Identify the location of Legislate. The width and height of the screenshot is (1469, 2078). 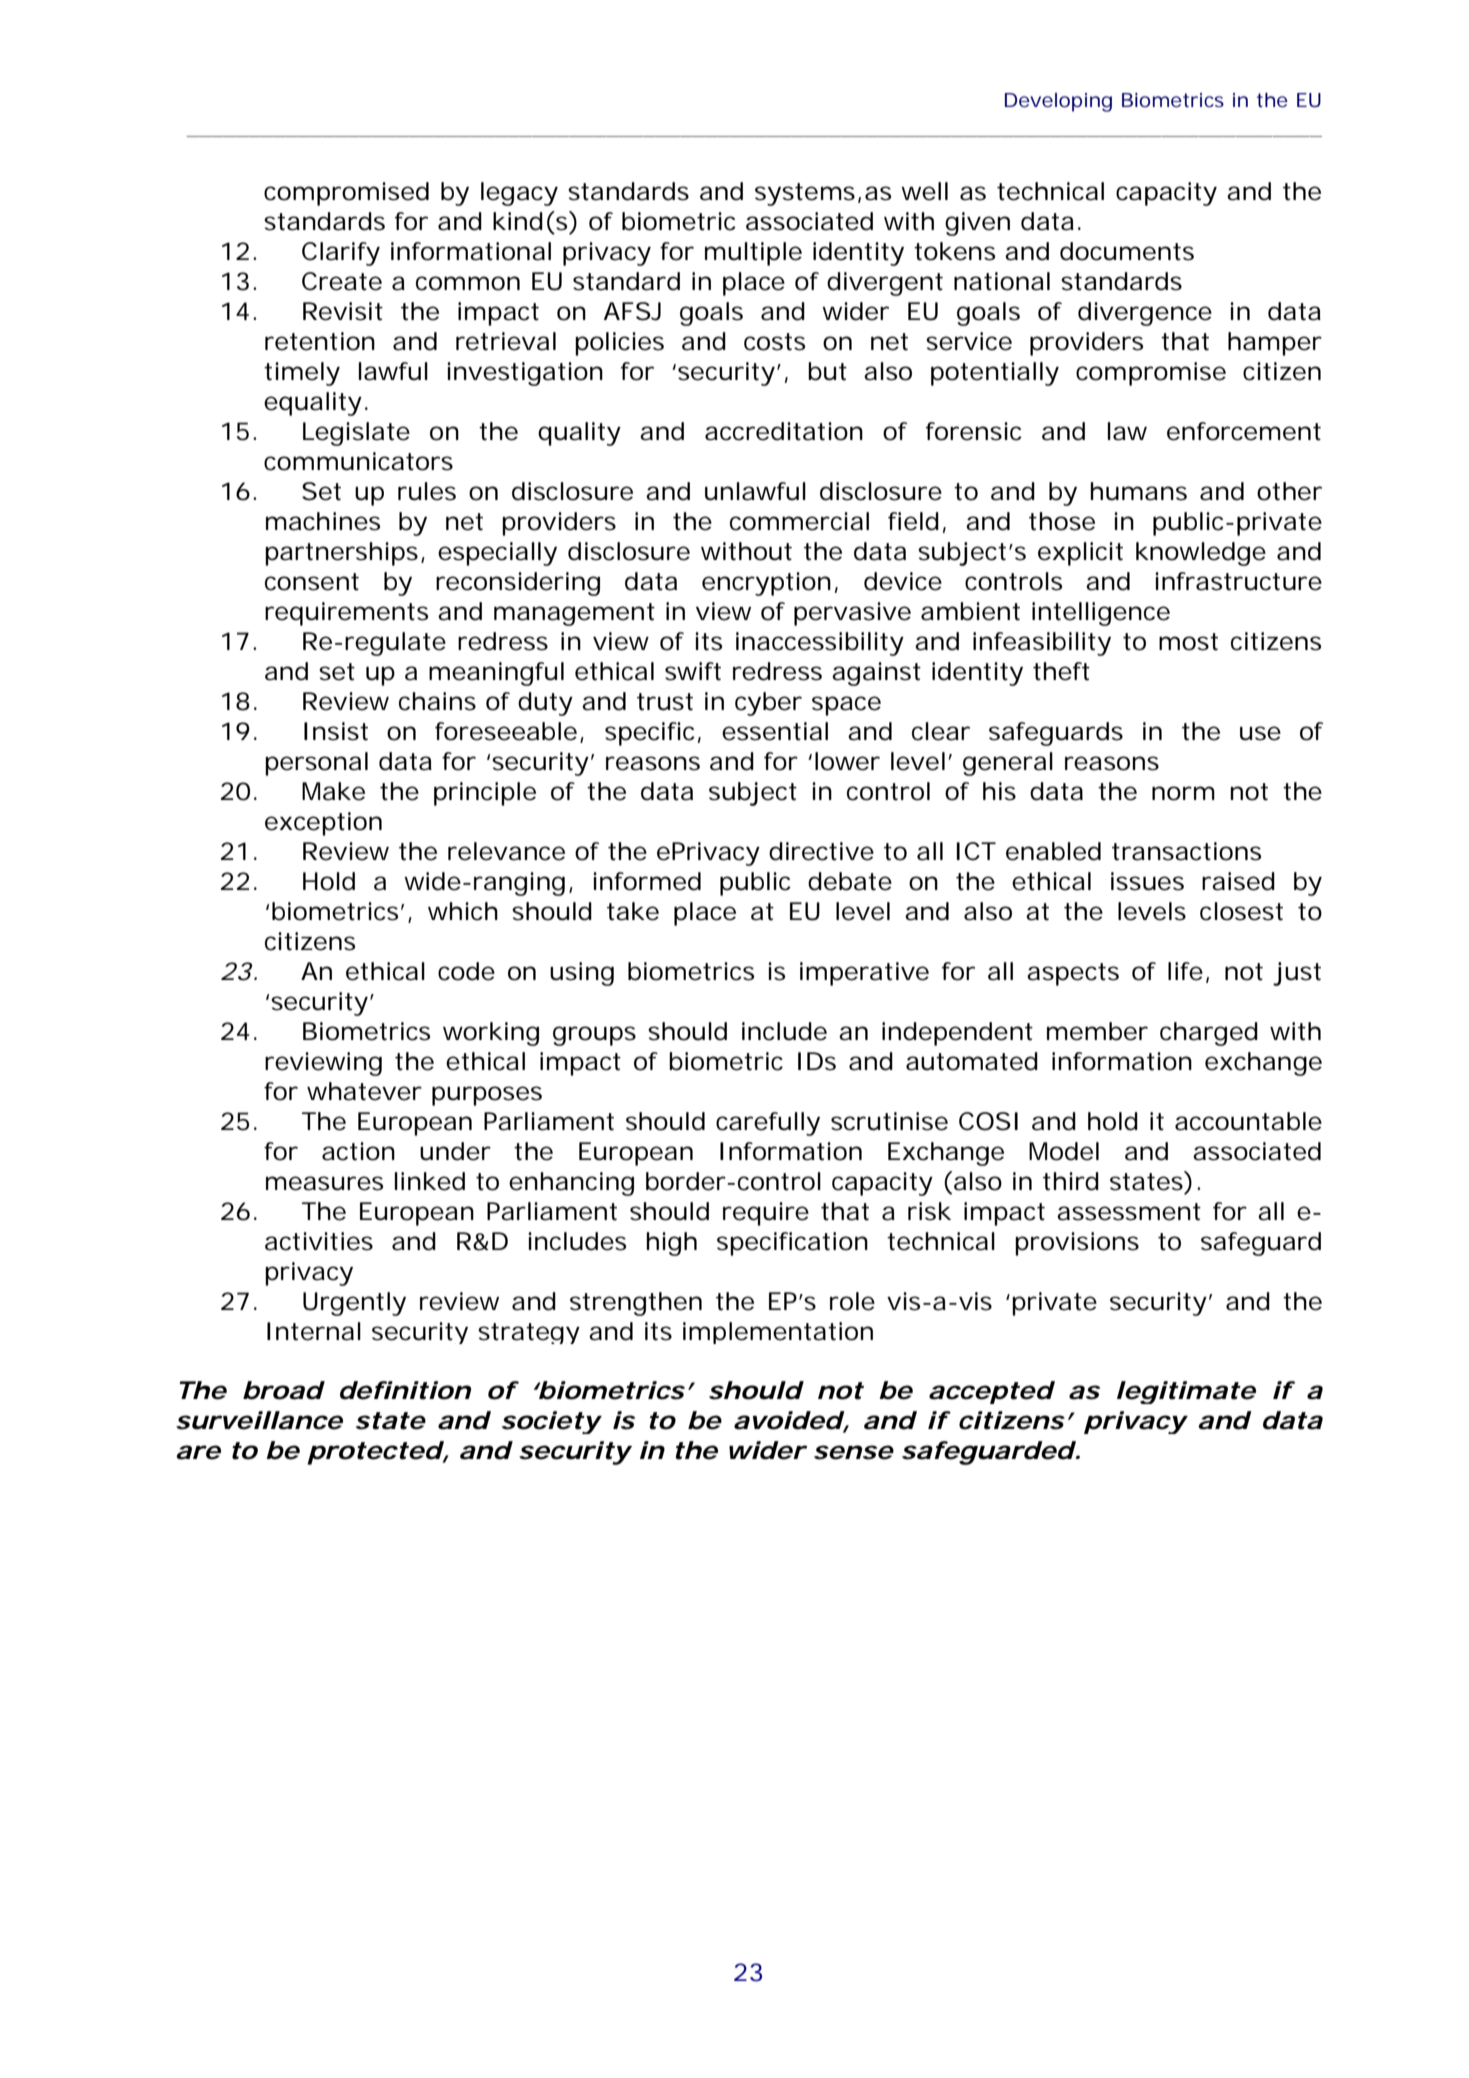
(356, 434).
